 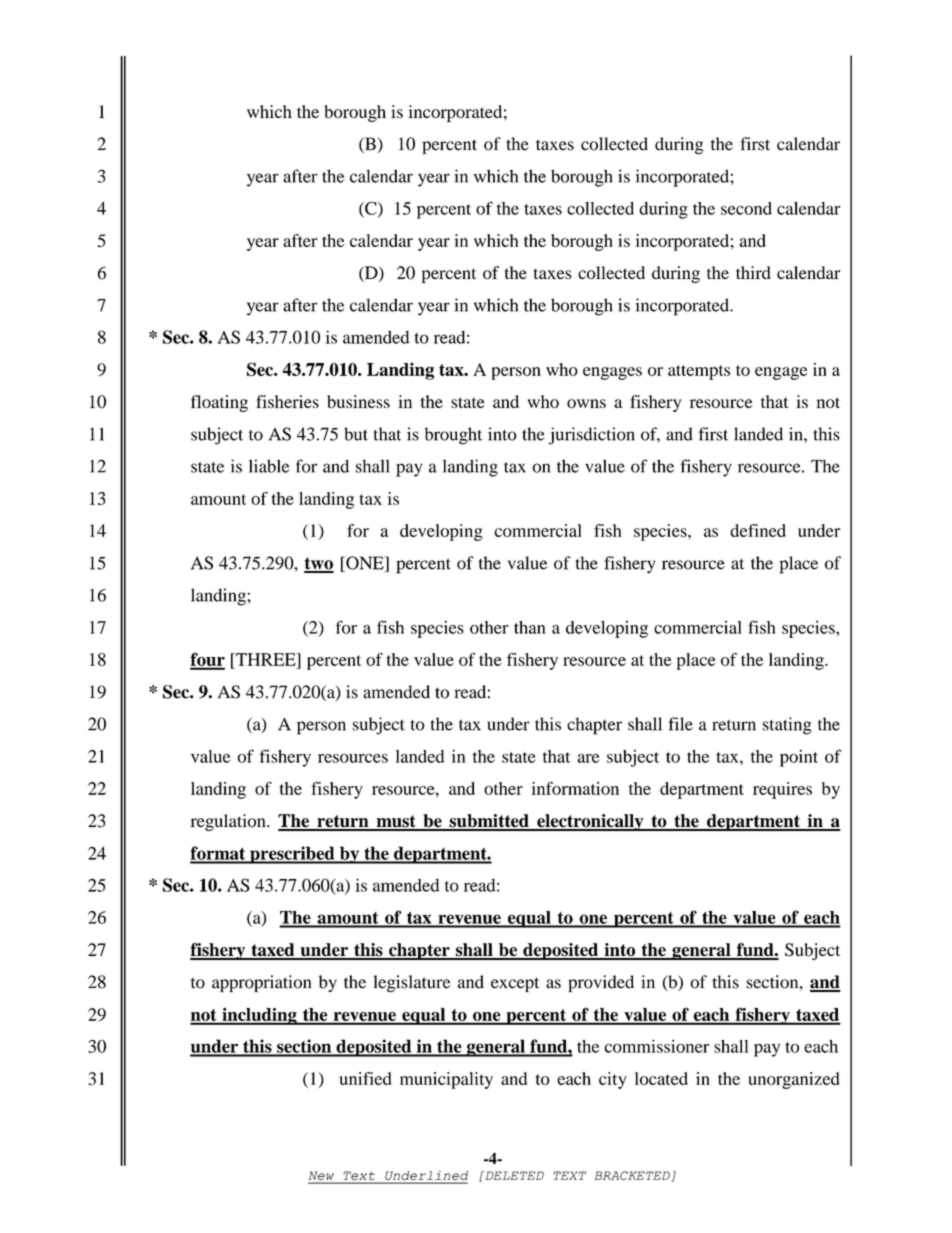 I want to click on owns, so click(x=586, y=403).
